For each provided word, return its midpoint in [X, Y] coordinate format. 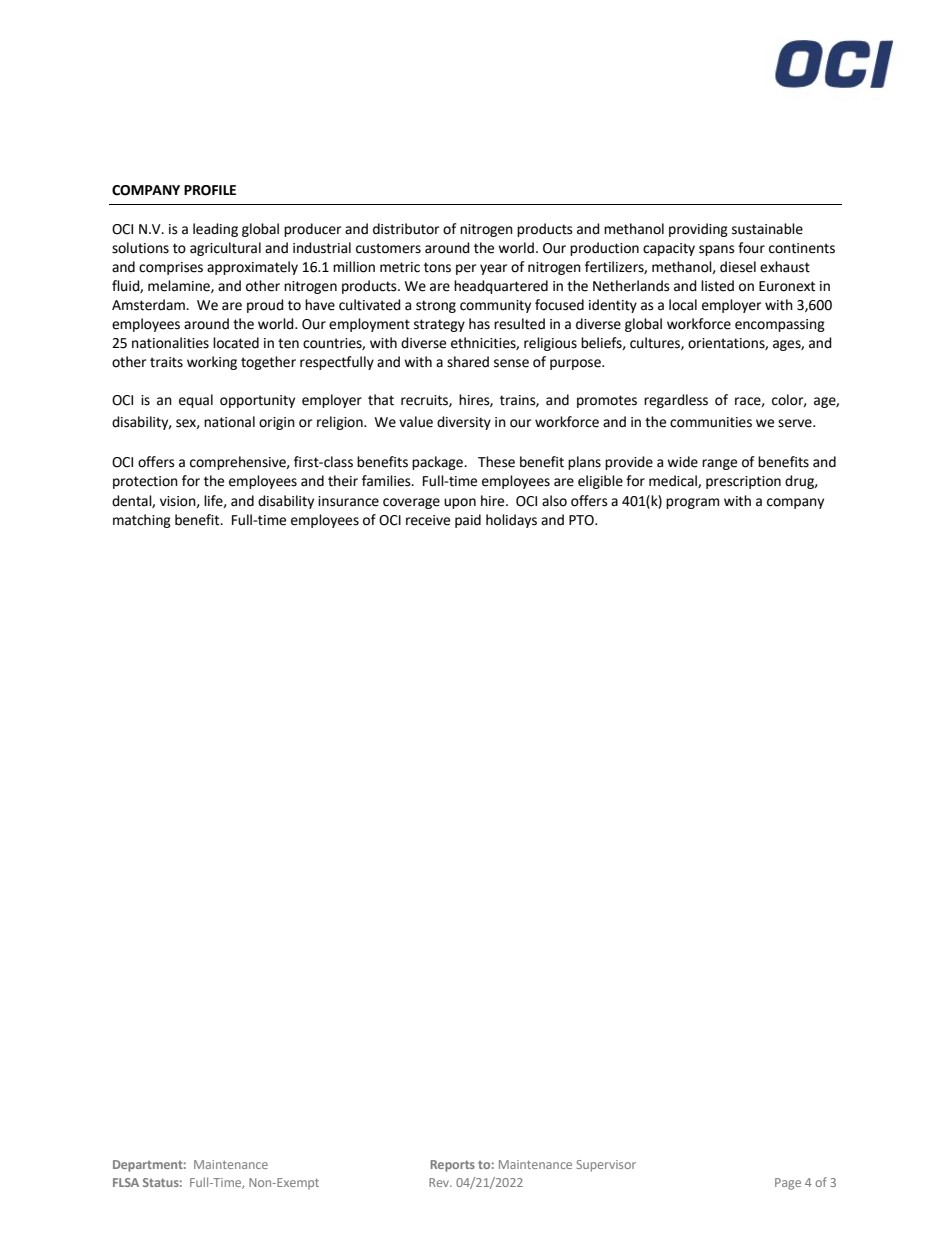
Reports [452, 1166]
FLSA [126, 1182]
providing [698, 230]
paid [468, 521]
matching [142, 521]
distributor [406, 229]
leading [215, 230]
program [692, 503]
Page [788, 1184]
